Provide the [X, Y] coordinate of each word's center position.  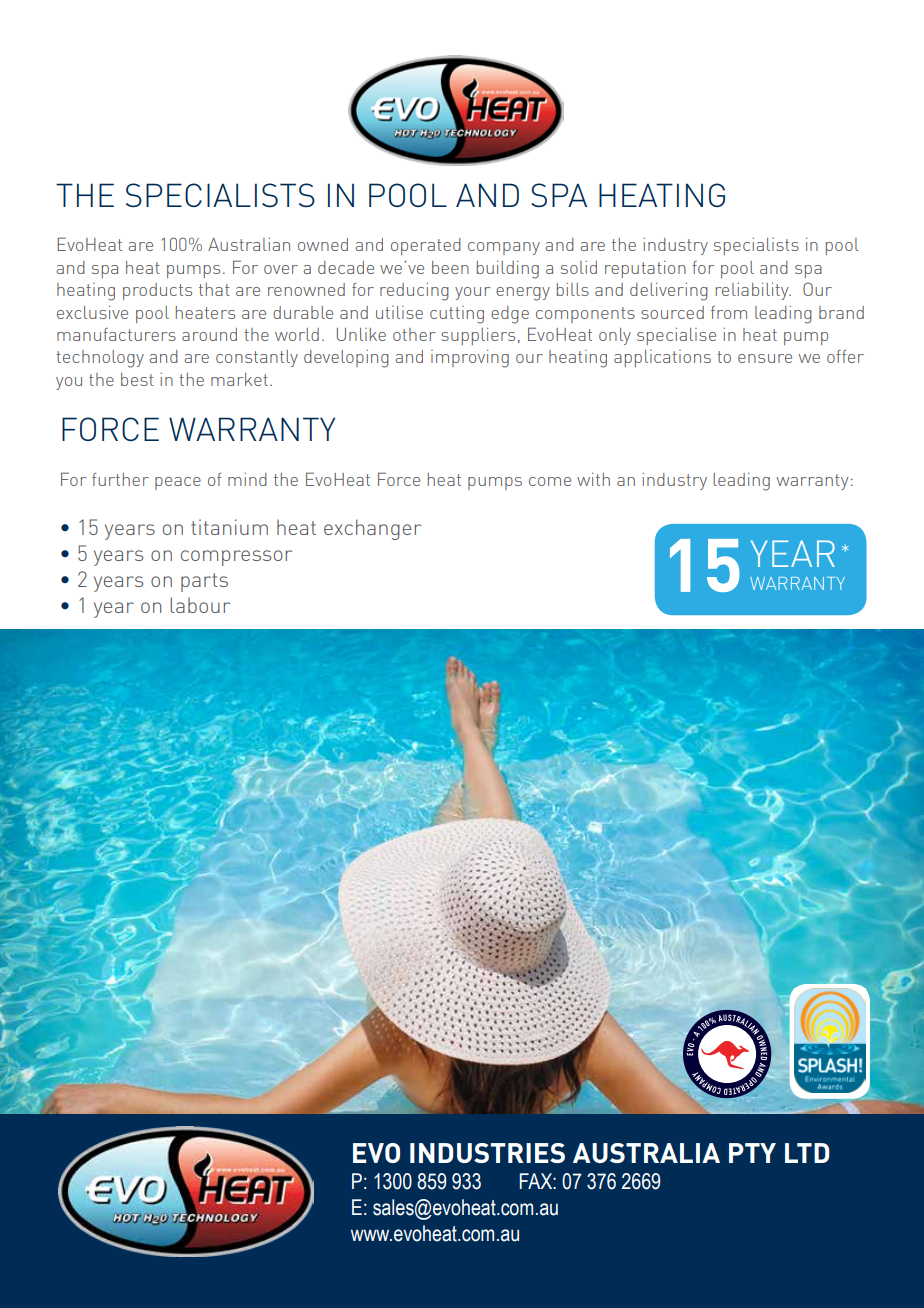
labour [200, 605]
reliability [753, 291]
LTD [807, 1153]
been [450, 267]
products [157, 291]
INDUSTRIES [487, 1153]
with [593, 479]
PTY [752, 1153]
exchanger [372, 529]
